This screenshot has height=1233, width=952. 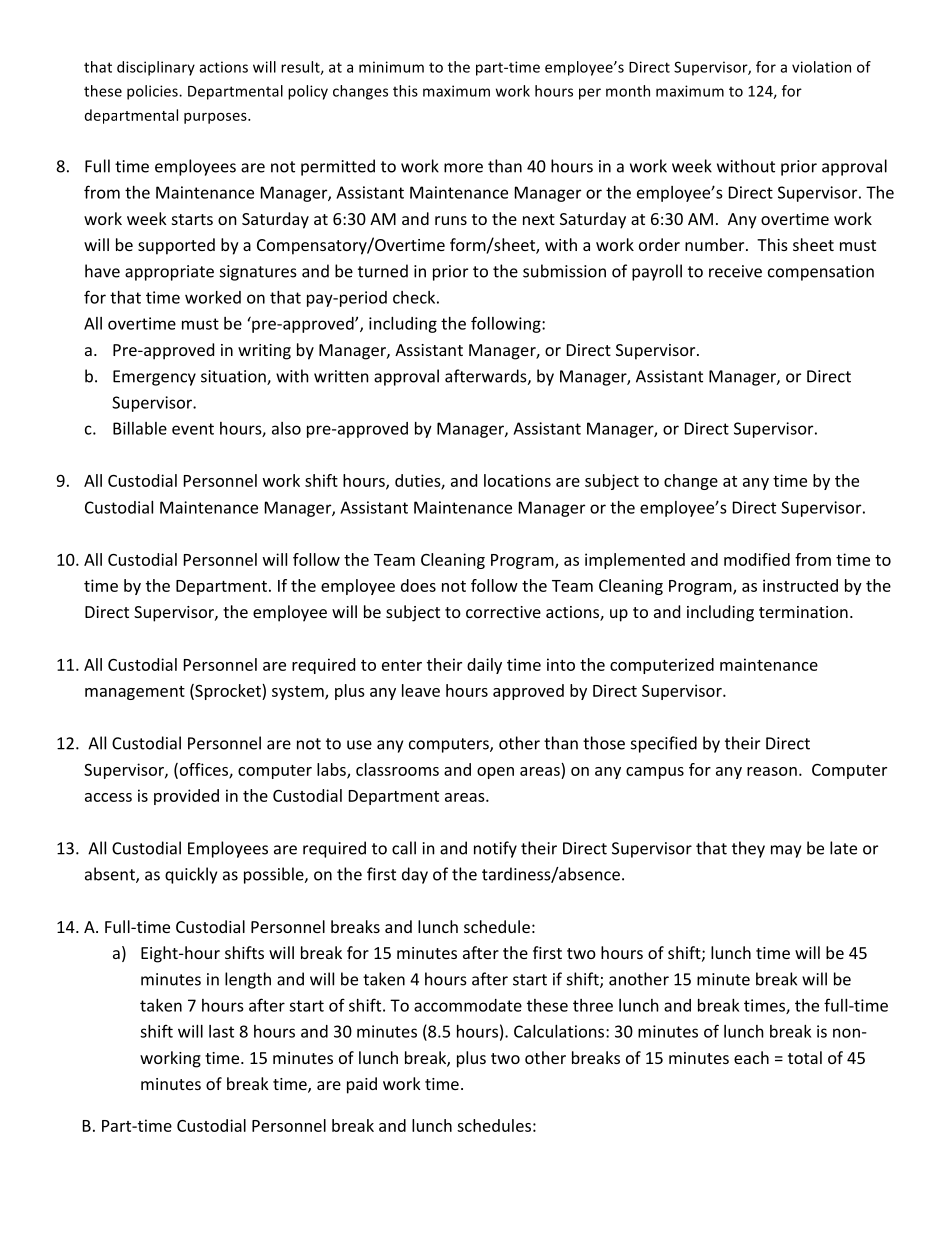 What do you see at coordinates (517, 480) in the screenshot?
I see `locations` at bounding box center [517, 480].
